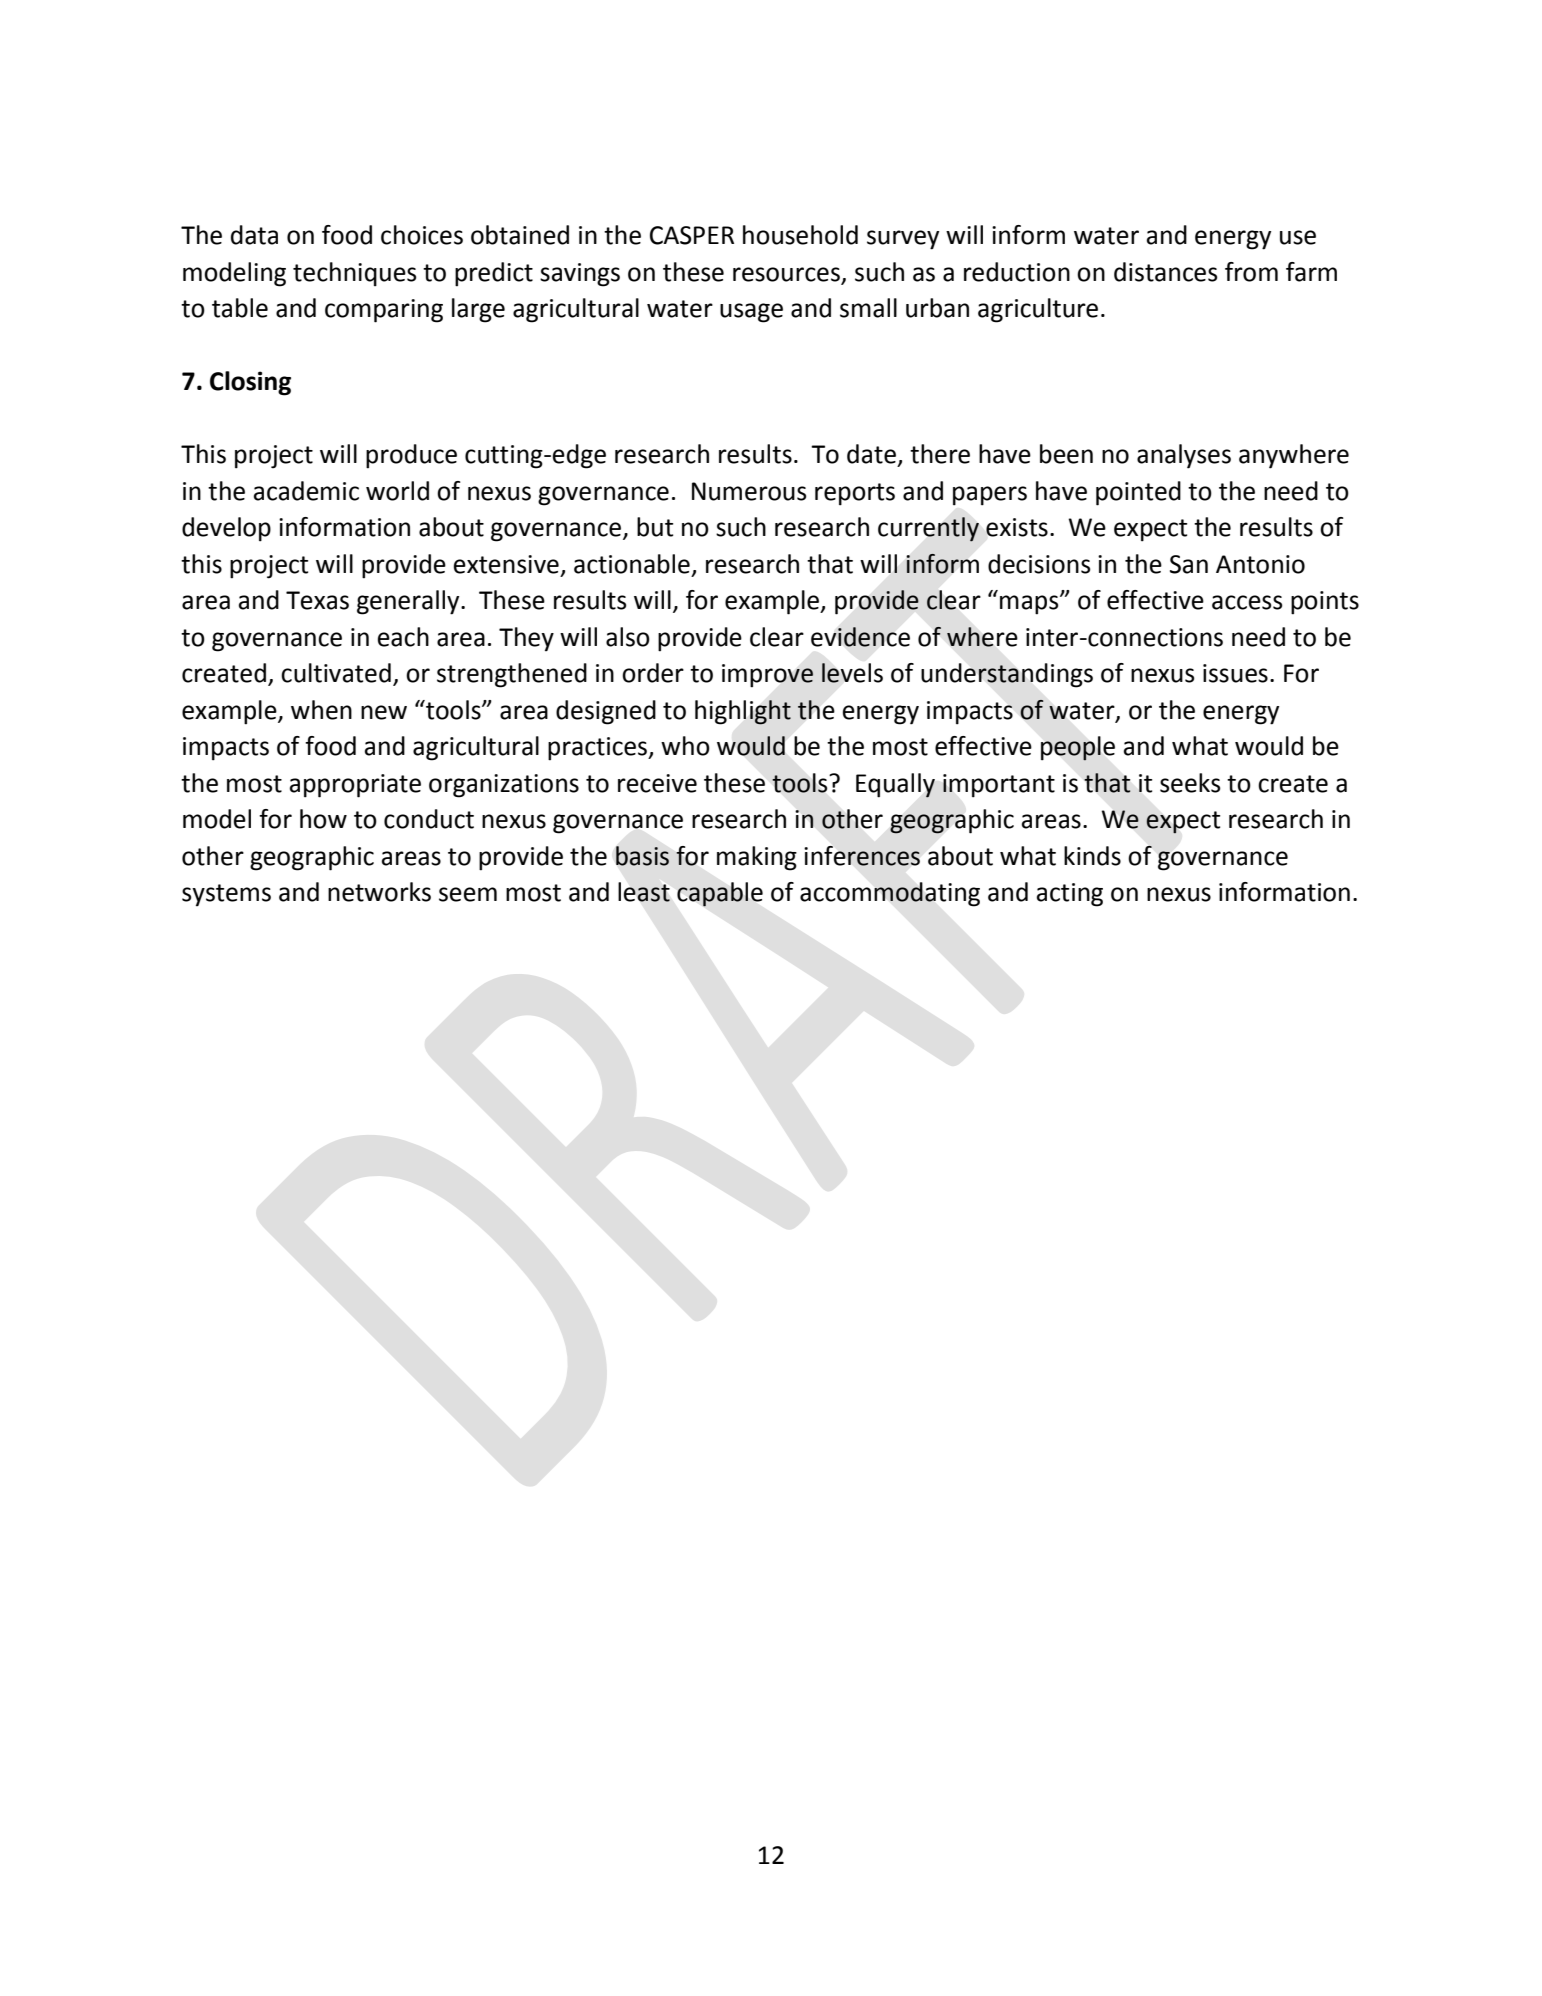 The image size is (1542, 1996). I want to click on people, so click(1078, 748).
